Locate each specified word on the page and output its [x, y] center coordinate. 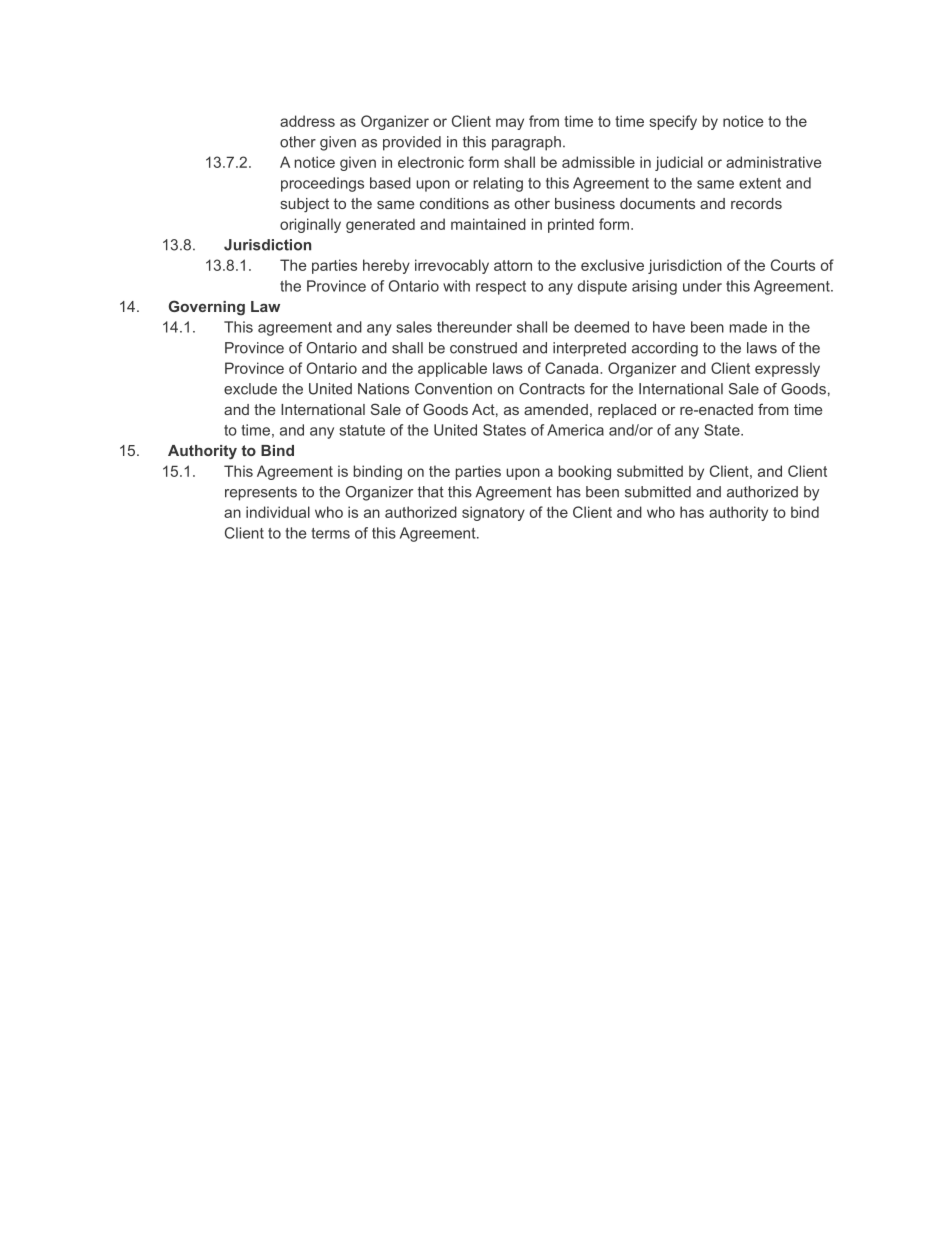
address [307, 121]
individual [278, 512]
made [748, 327]
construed [483, 348]
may [510, 124]
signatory [493, 513]
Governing [207, 308]
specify [673, 122]
